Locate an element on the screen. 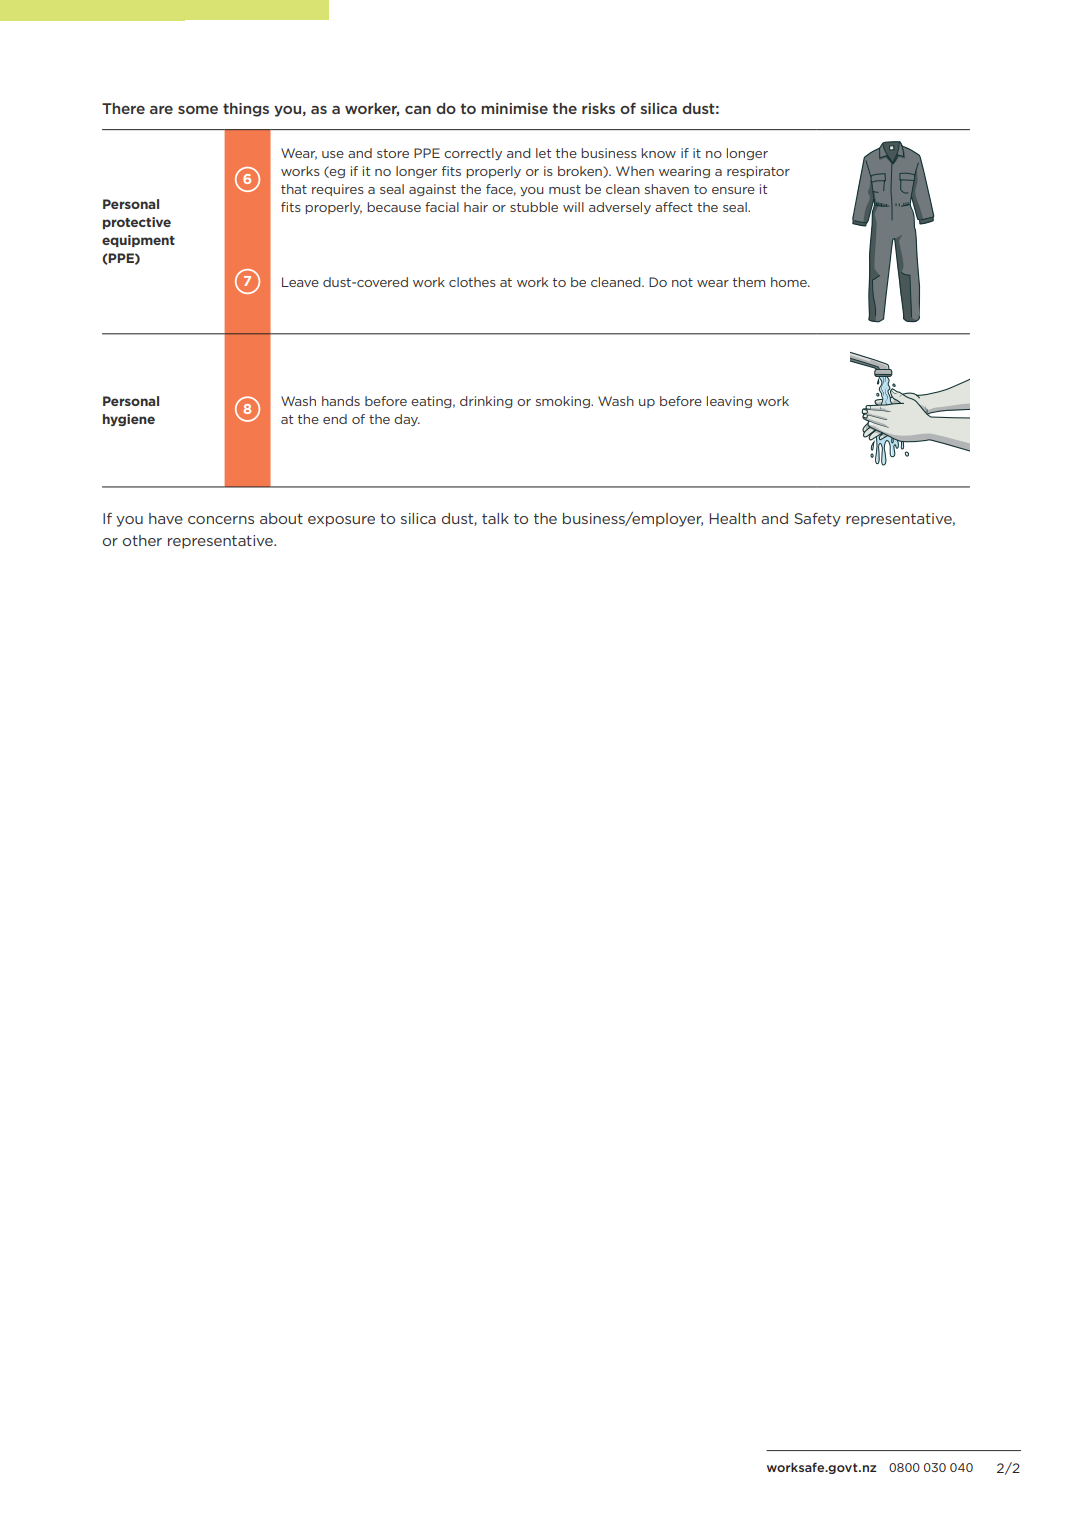 Image resolution: width=1072 pixels, height=1516 pixels. Health is located at coordinates (732, 518).
